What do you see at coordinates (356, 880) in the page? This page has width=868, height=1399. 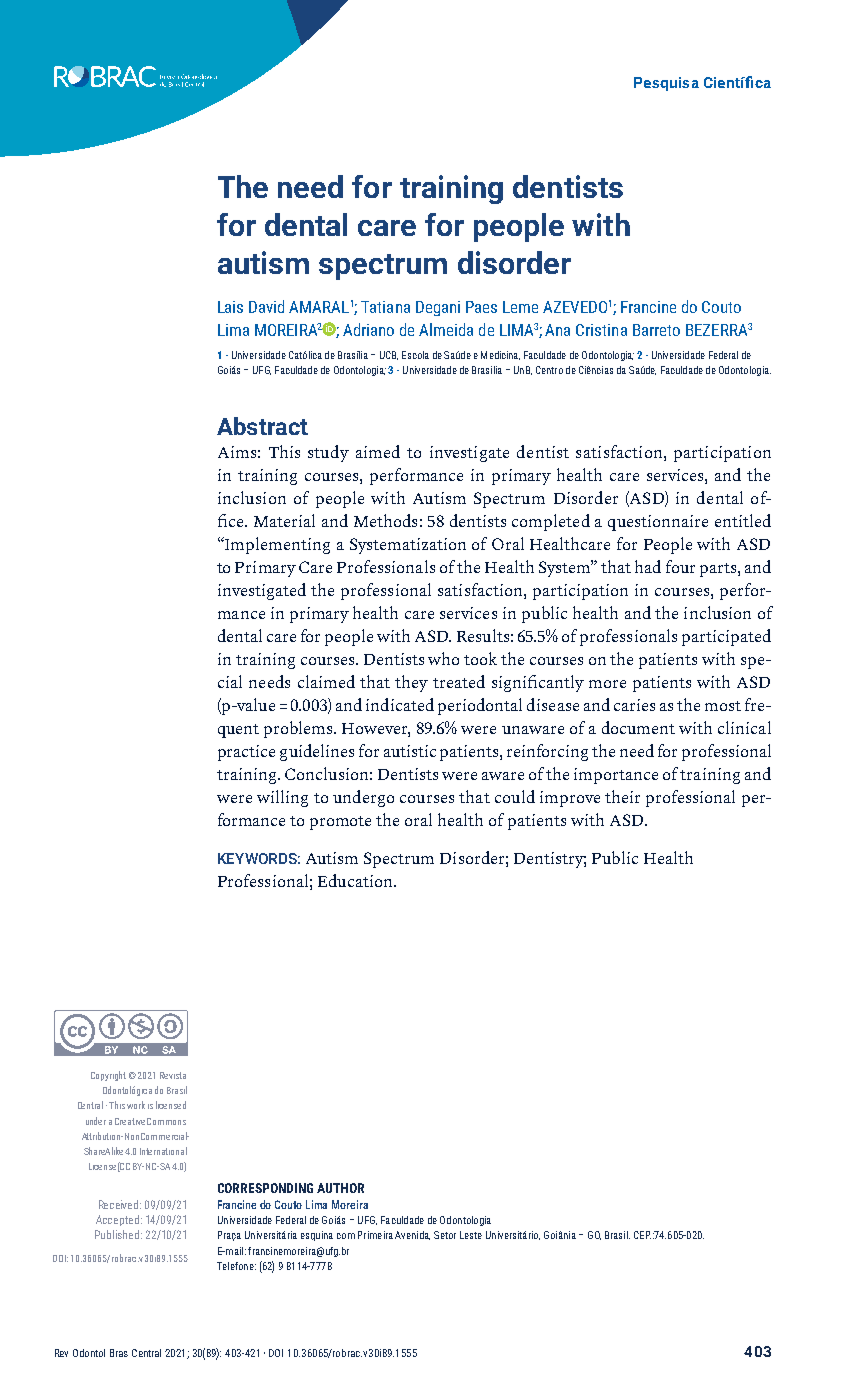 I see `Education` at bounding box center [356, 880].
